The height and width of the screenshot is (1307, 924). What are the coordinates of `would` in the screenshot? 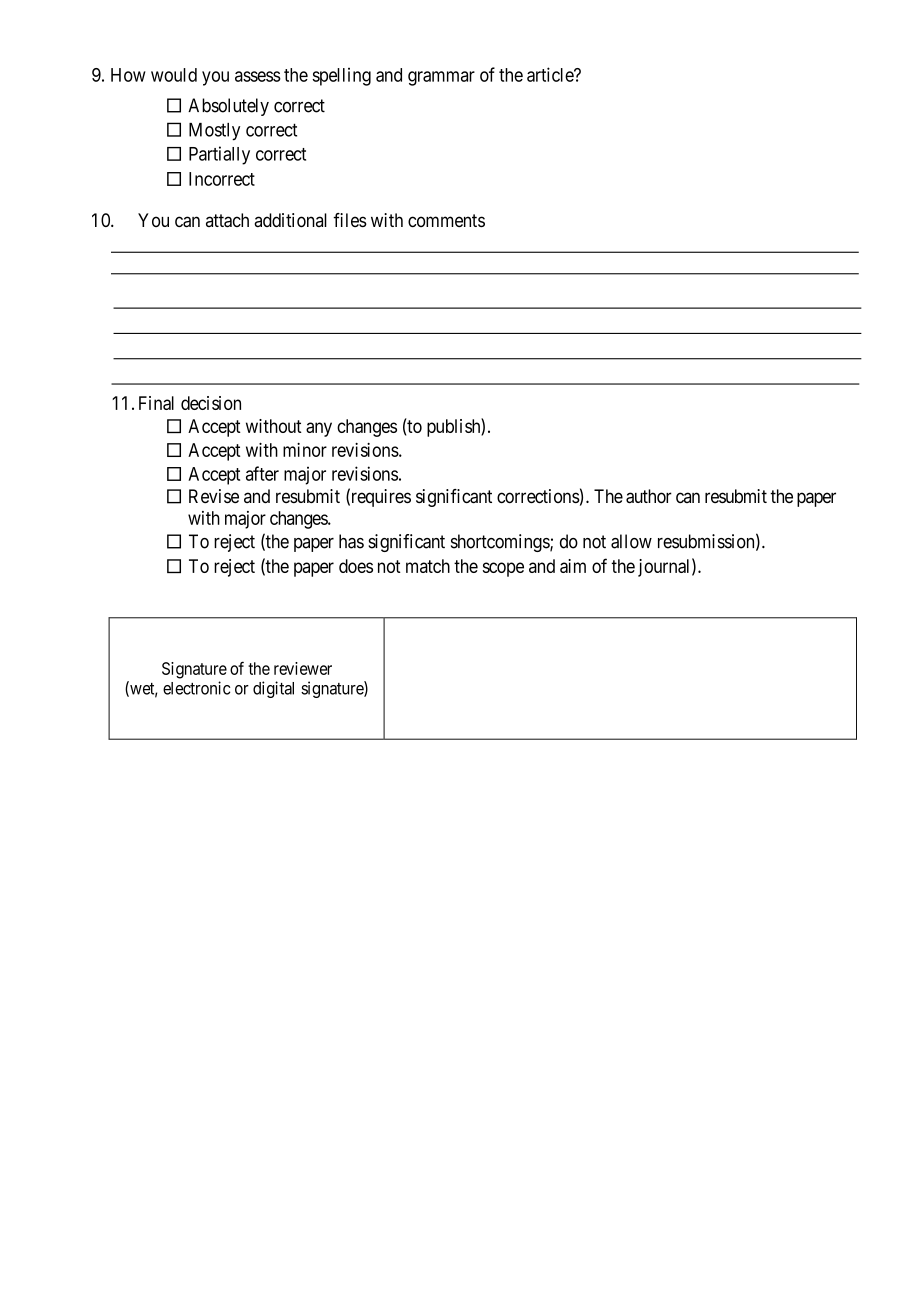 It's located at (174, 75).
